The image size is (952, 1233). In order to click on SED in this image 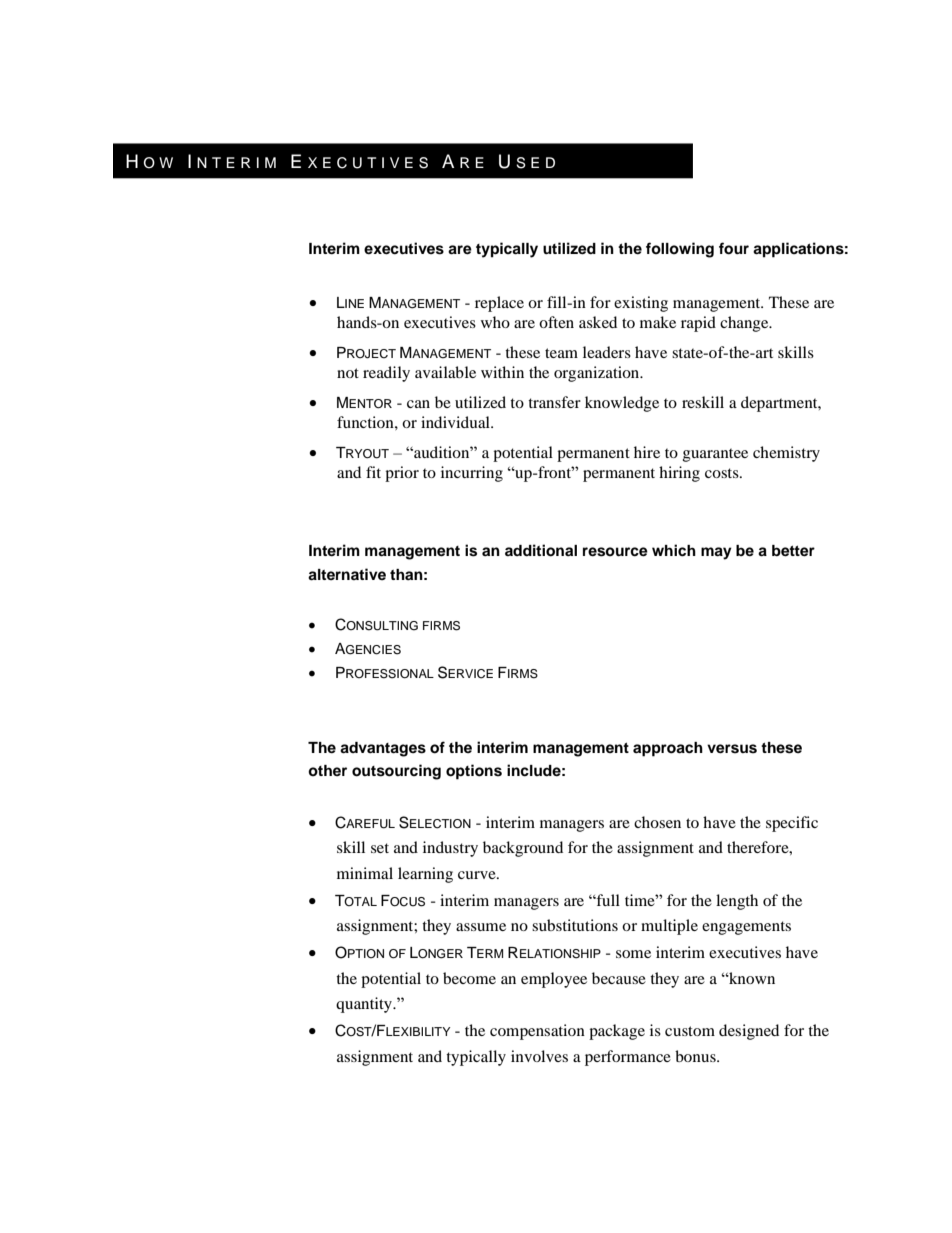, I will do `click(535, 163)`.
